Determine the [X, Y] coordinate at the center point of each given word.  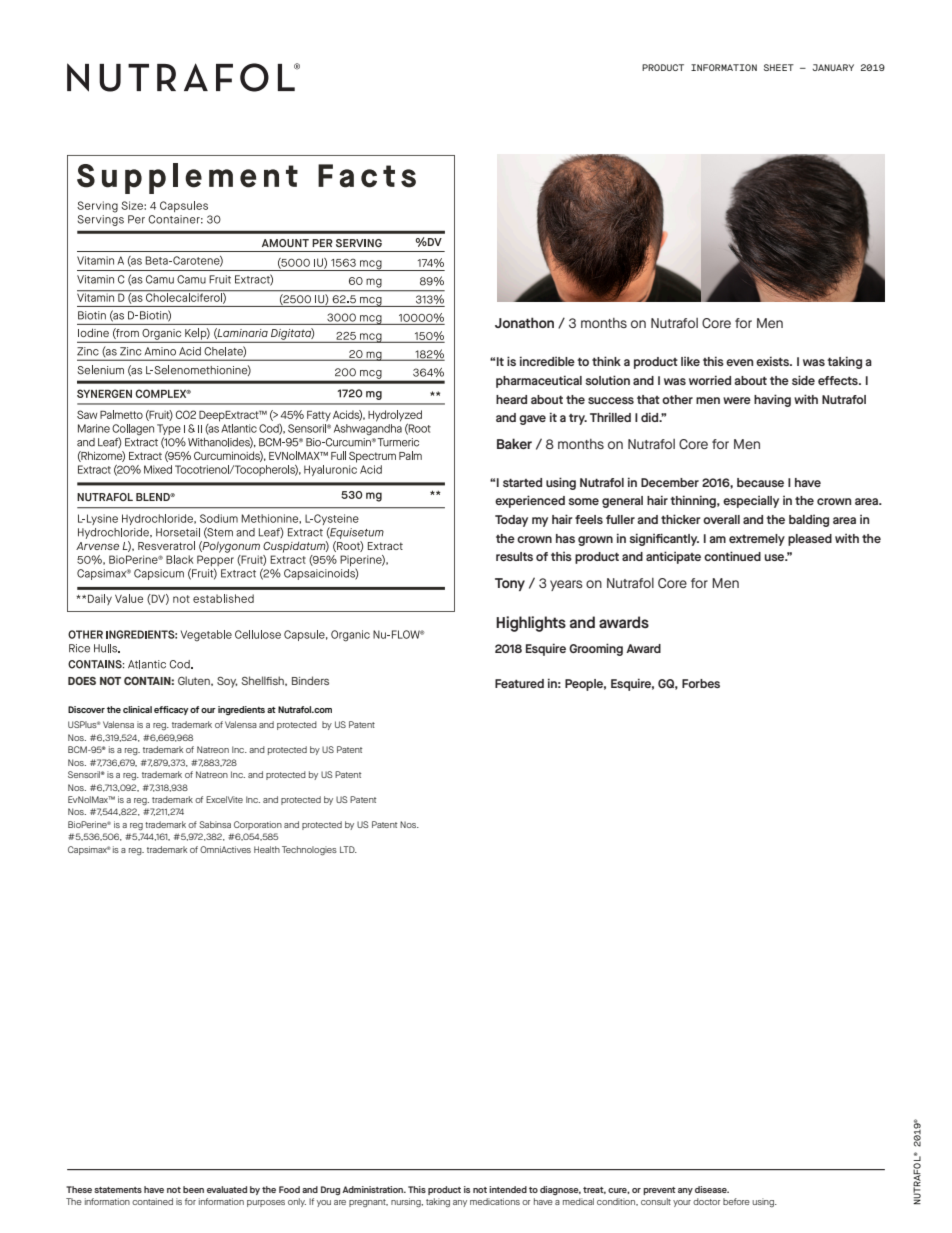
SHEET [779, 67]
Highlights [531, 624]
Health [267, 849]
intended [508, 1189]
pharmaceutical [539, 381]
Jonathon [524, 322]
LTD [348, 849]
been [193, 1189]
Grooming [596, 649]
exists [773, 361]
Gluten [195, 681]
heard [511, 399]
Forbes [701, 683]
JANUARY [833, 67]
